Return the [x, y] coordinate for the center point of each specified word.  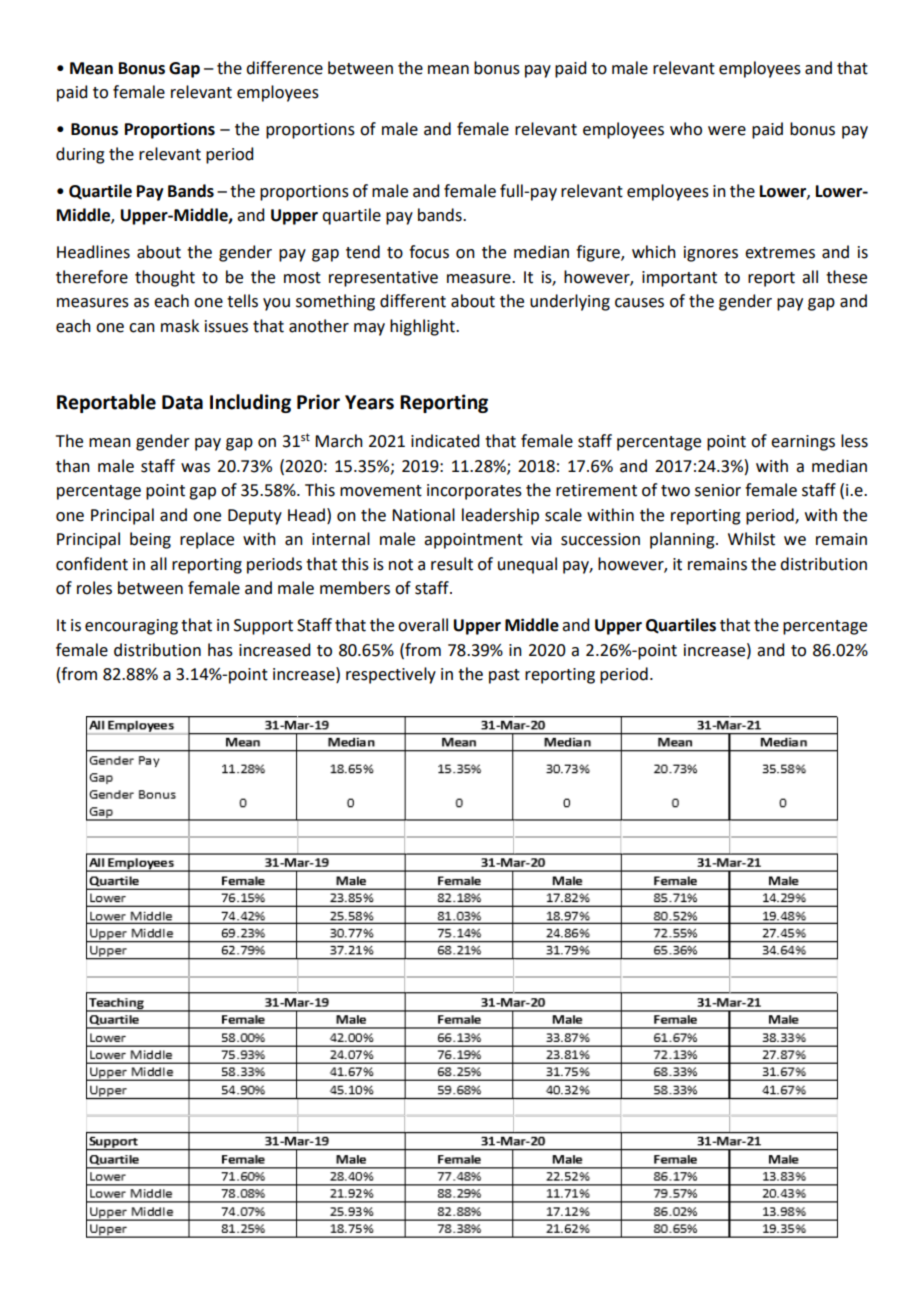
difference [284, 68]
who [686, 129]
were [727, 131]
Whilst [751, 539]
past [504, 676]
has [220, 650]
